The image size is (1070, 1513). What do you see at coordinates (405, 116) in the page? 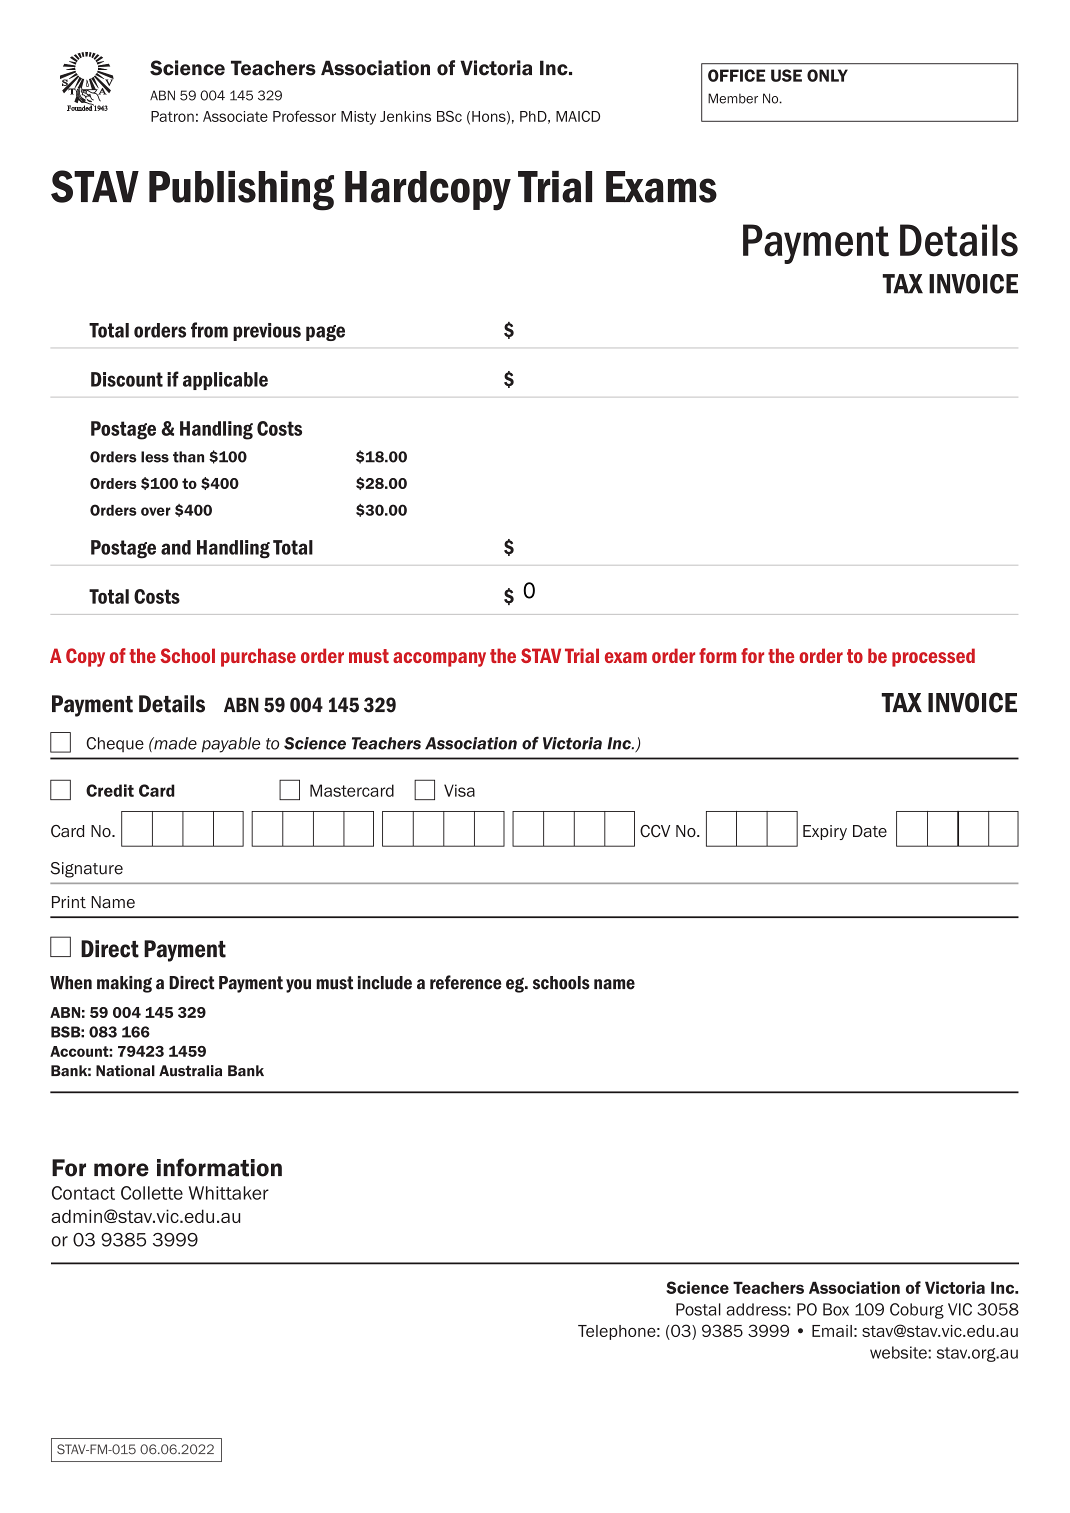
I see `Jenkins` at bounding box center [405, 116].
